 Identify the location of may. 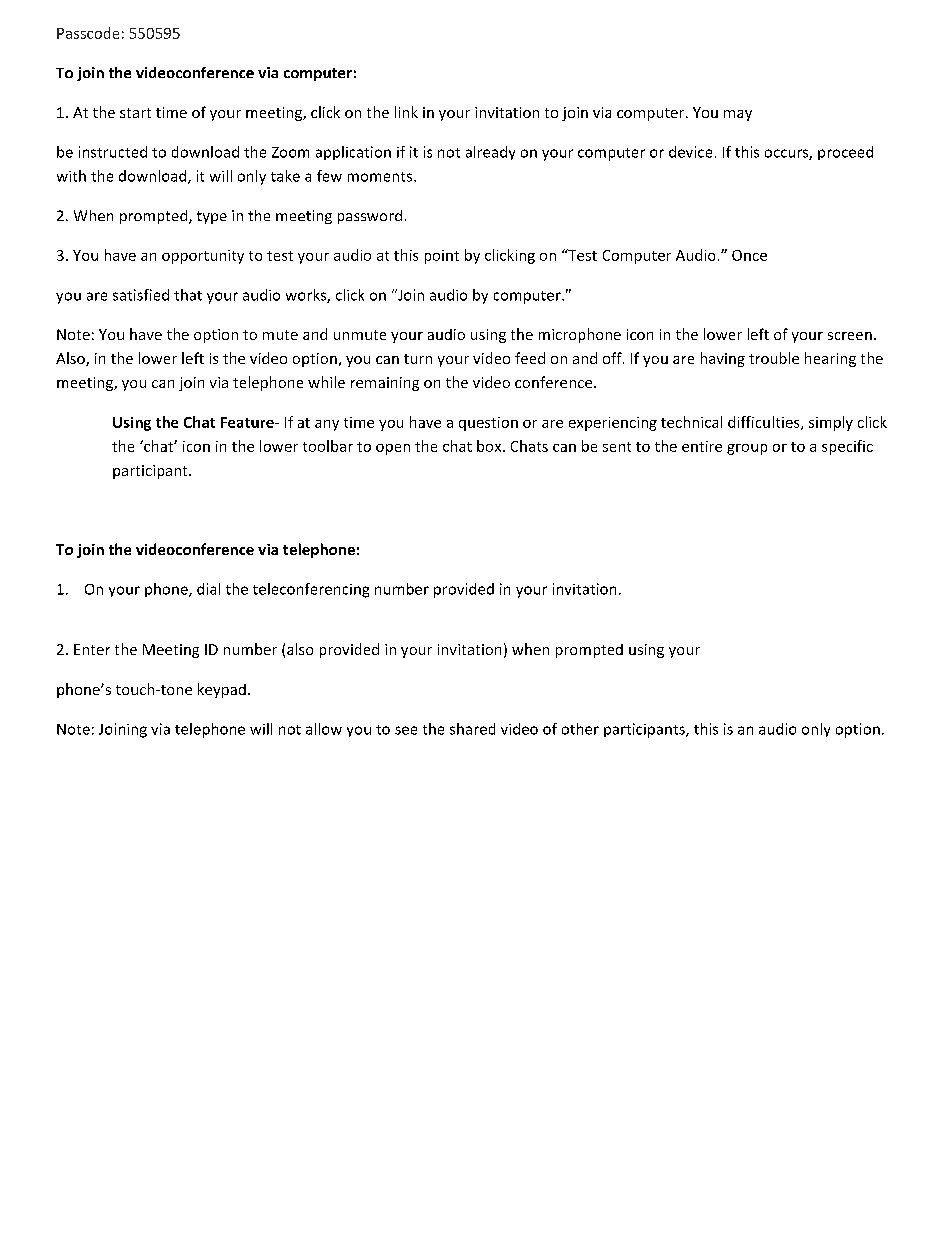
(738, 115).
